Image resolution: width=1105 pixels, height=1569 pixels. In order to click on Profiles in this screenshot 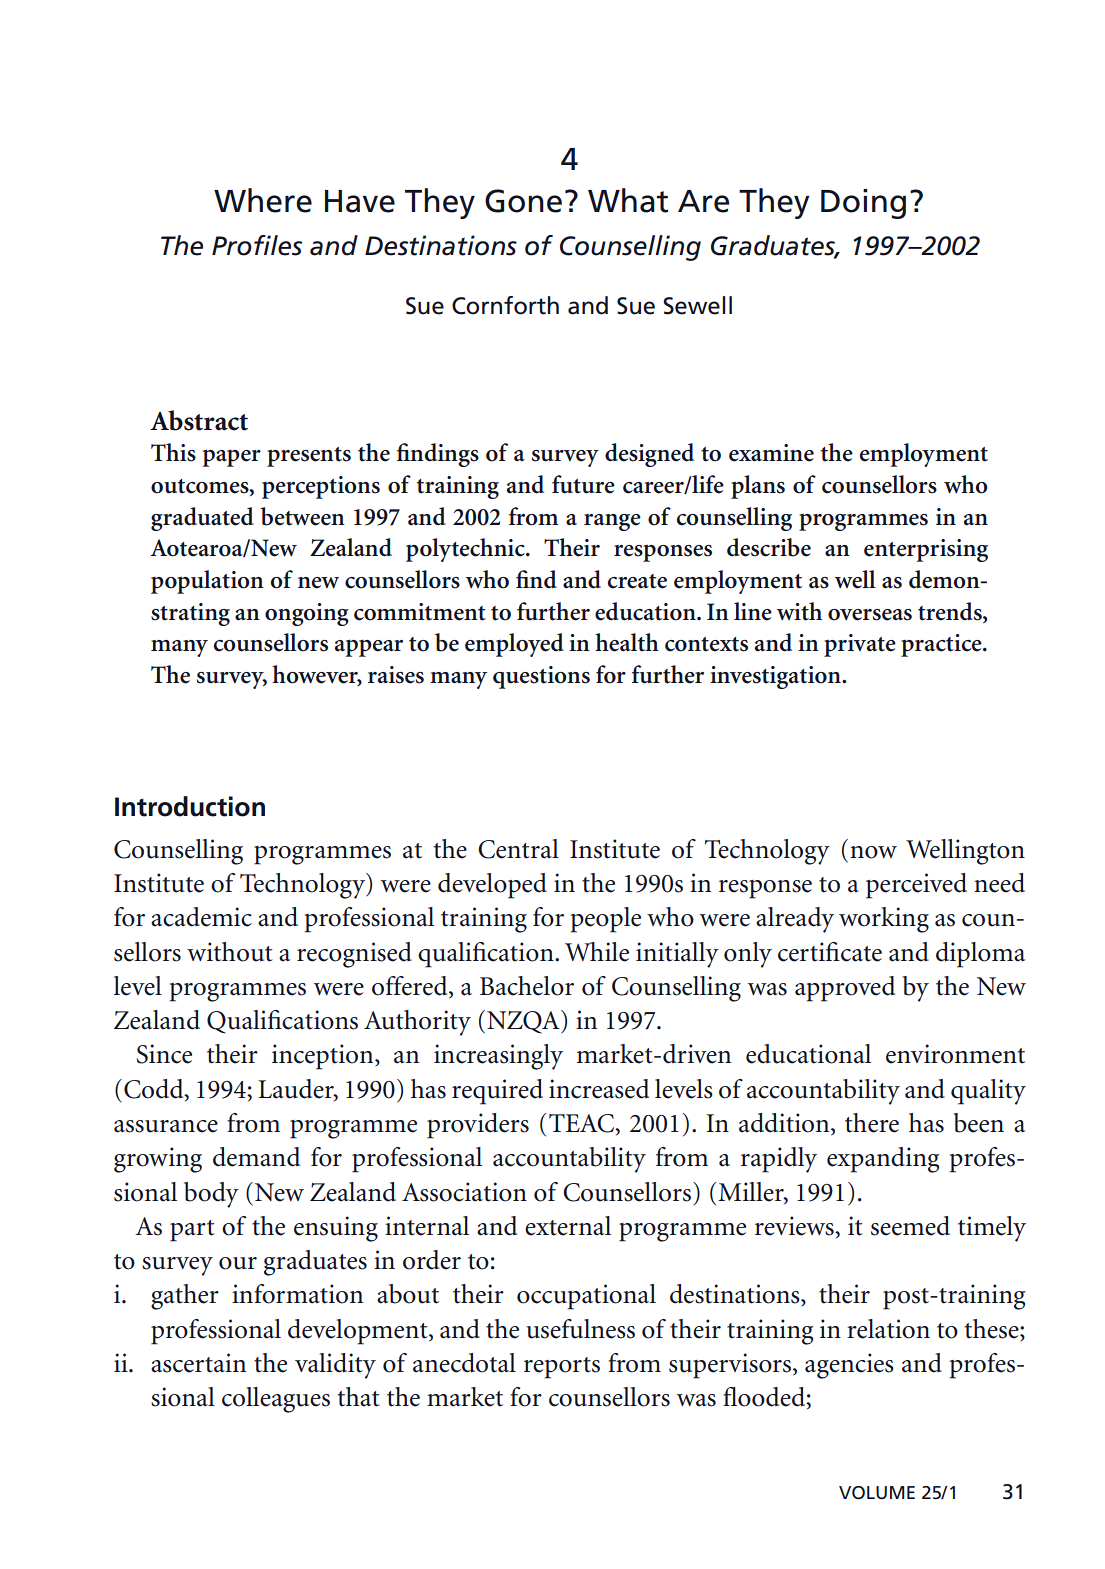, I will do `click(257, 245)`.
